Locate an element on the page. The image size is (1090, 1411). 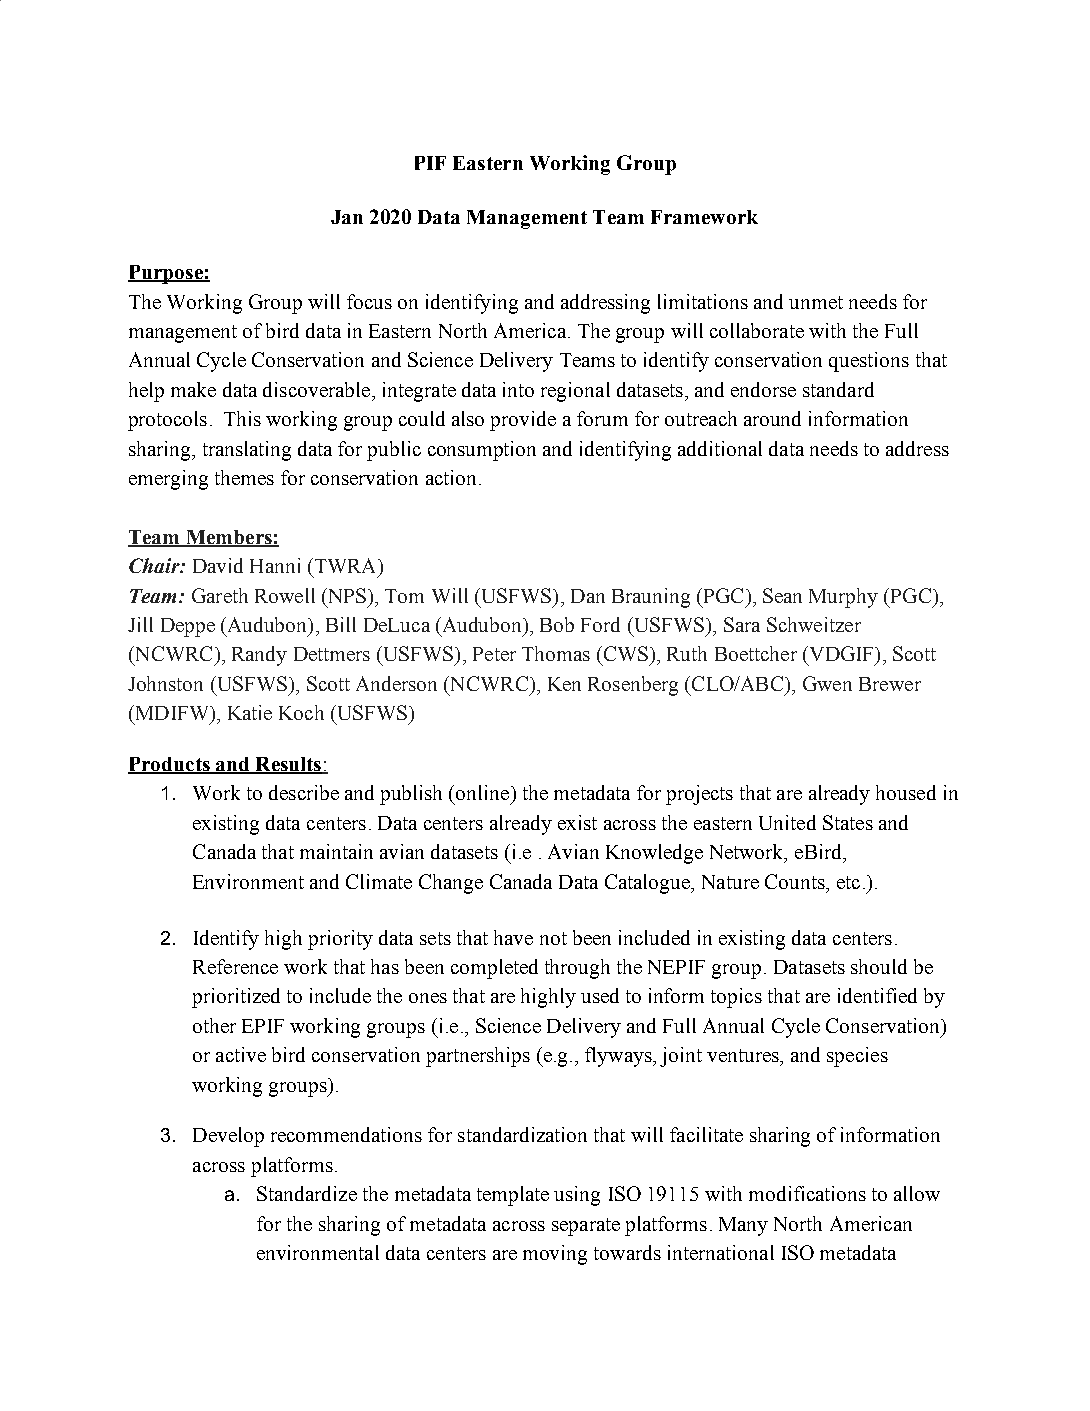
focus is located at coordinates (369, 301).
